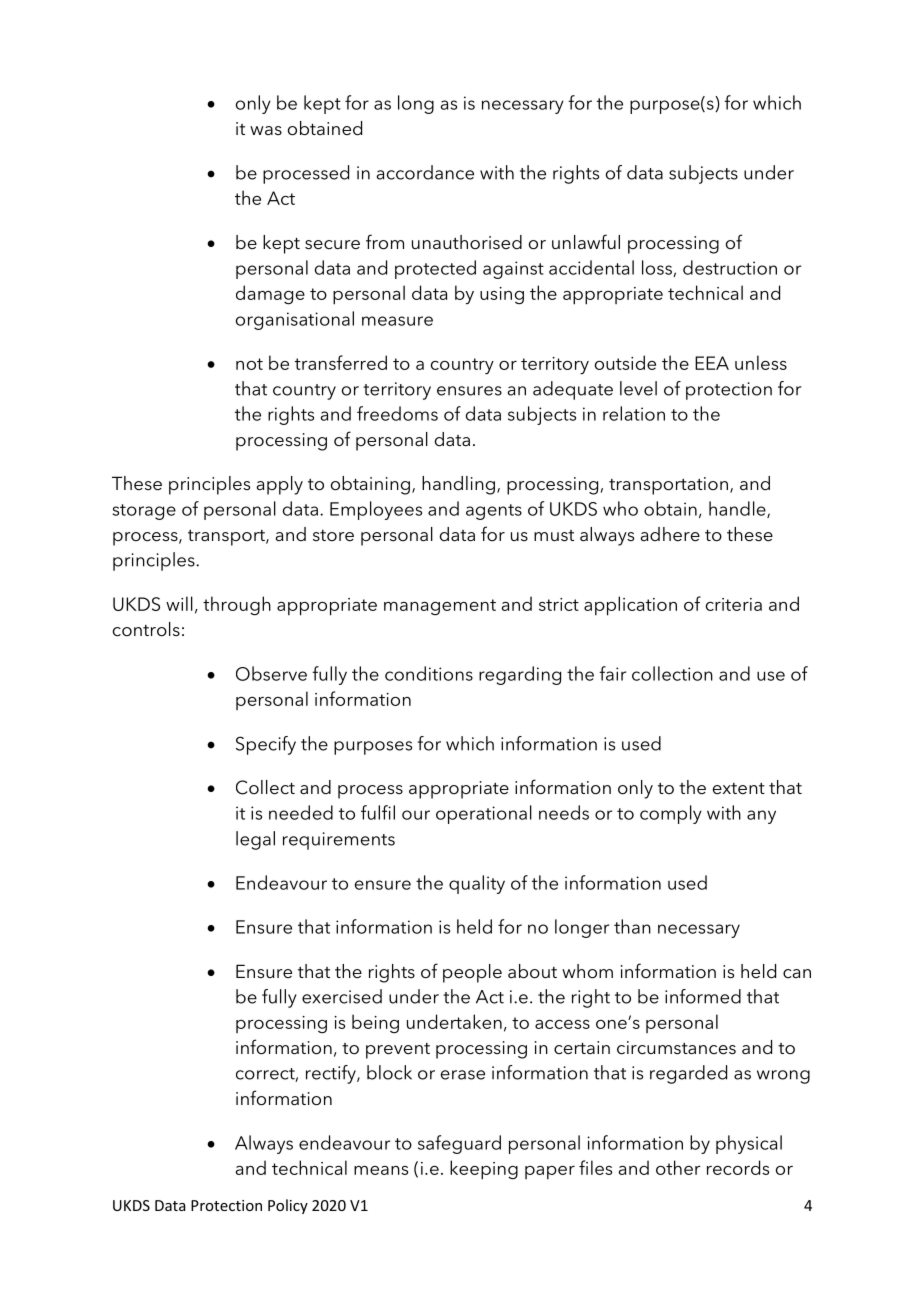 This image has height=1308, width=924. I want to click on conditions, so click(429, 673).
